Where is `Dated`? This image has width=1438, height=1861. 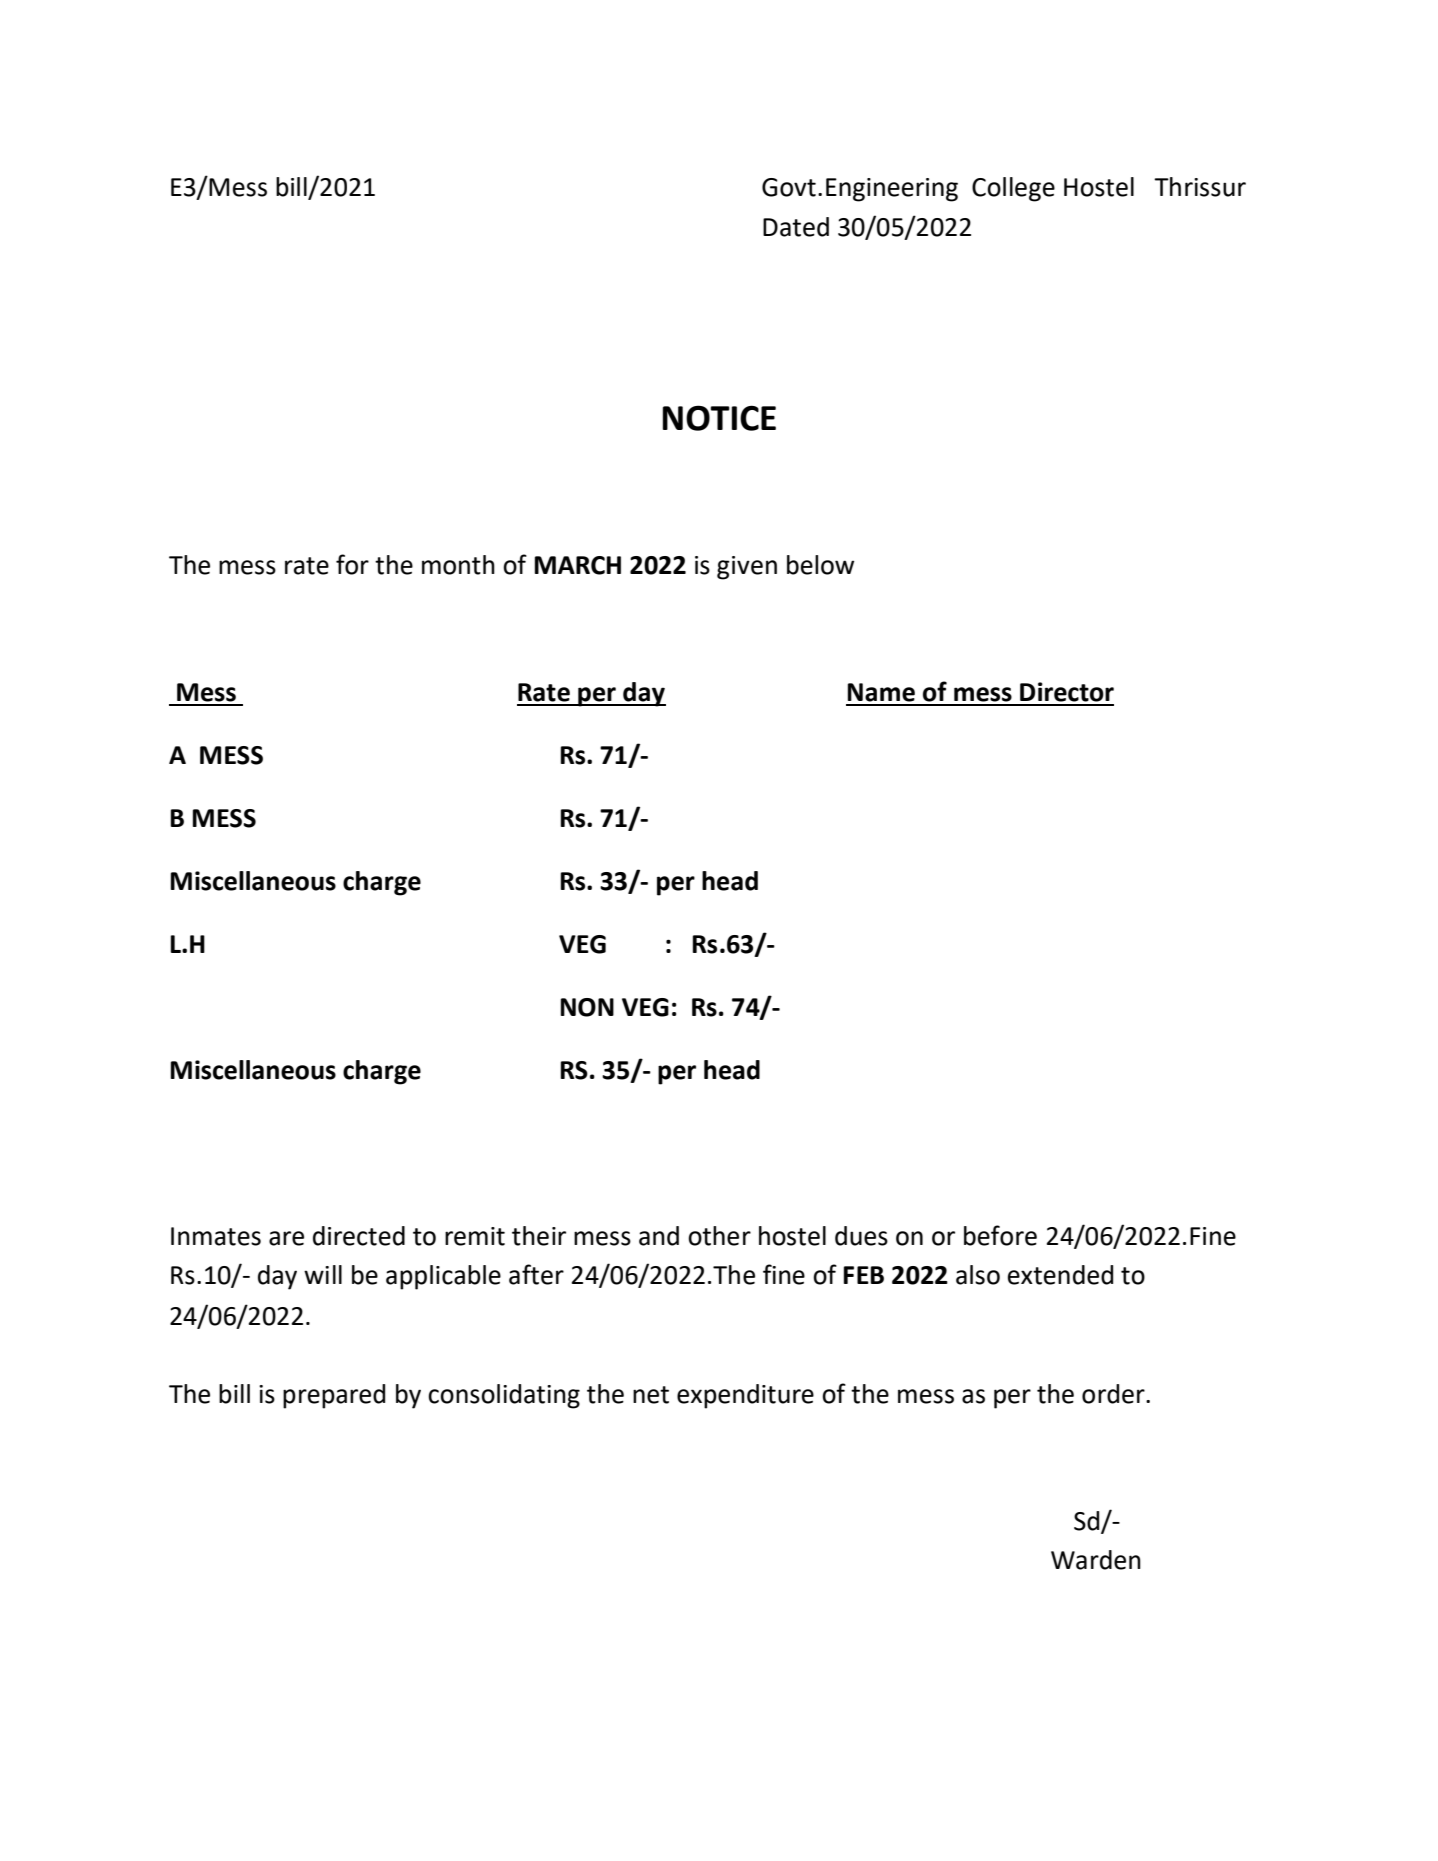
Dated is located at coordinates (796, 227).
